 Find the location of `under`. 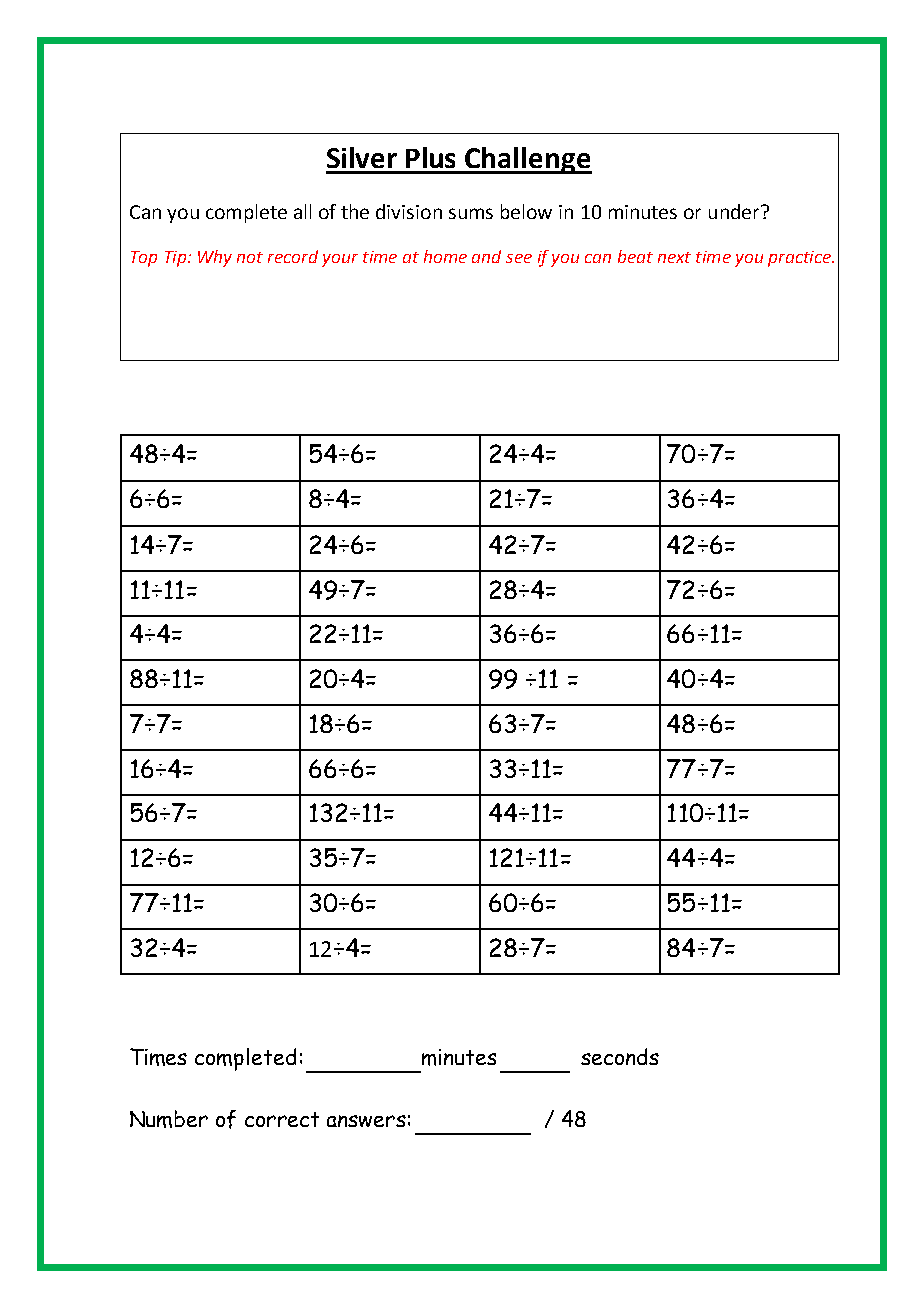

under is located at coordinates (735, 211).
